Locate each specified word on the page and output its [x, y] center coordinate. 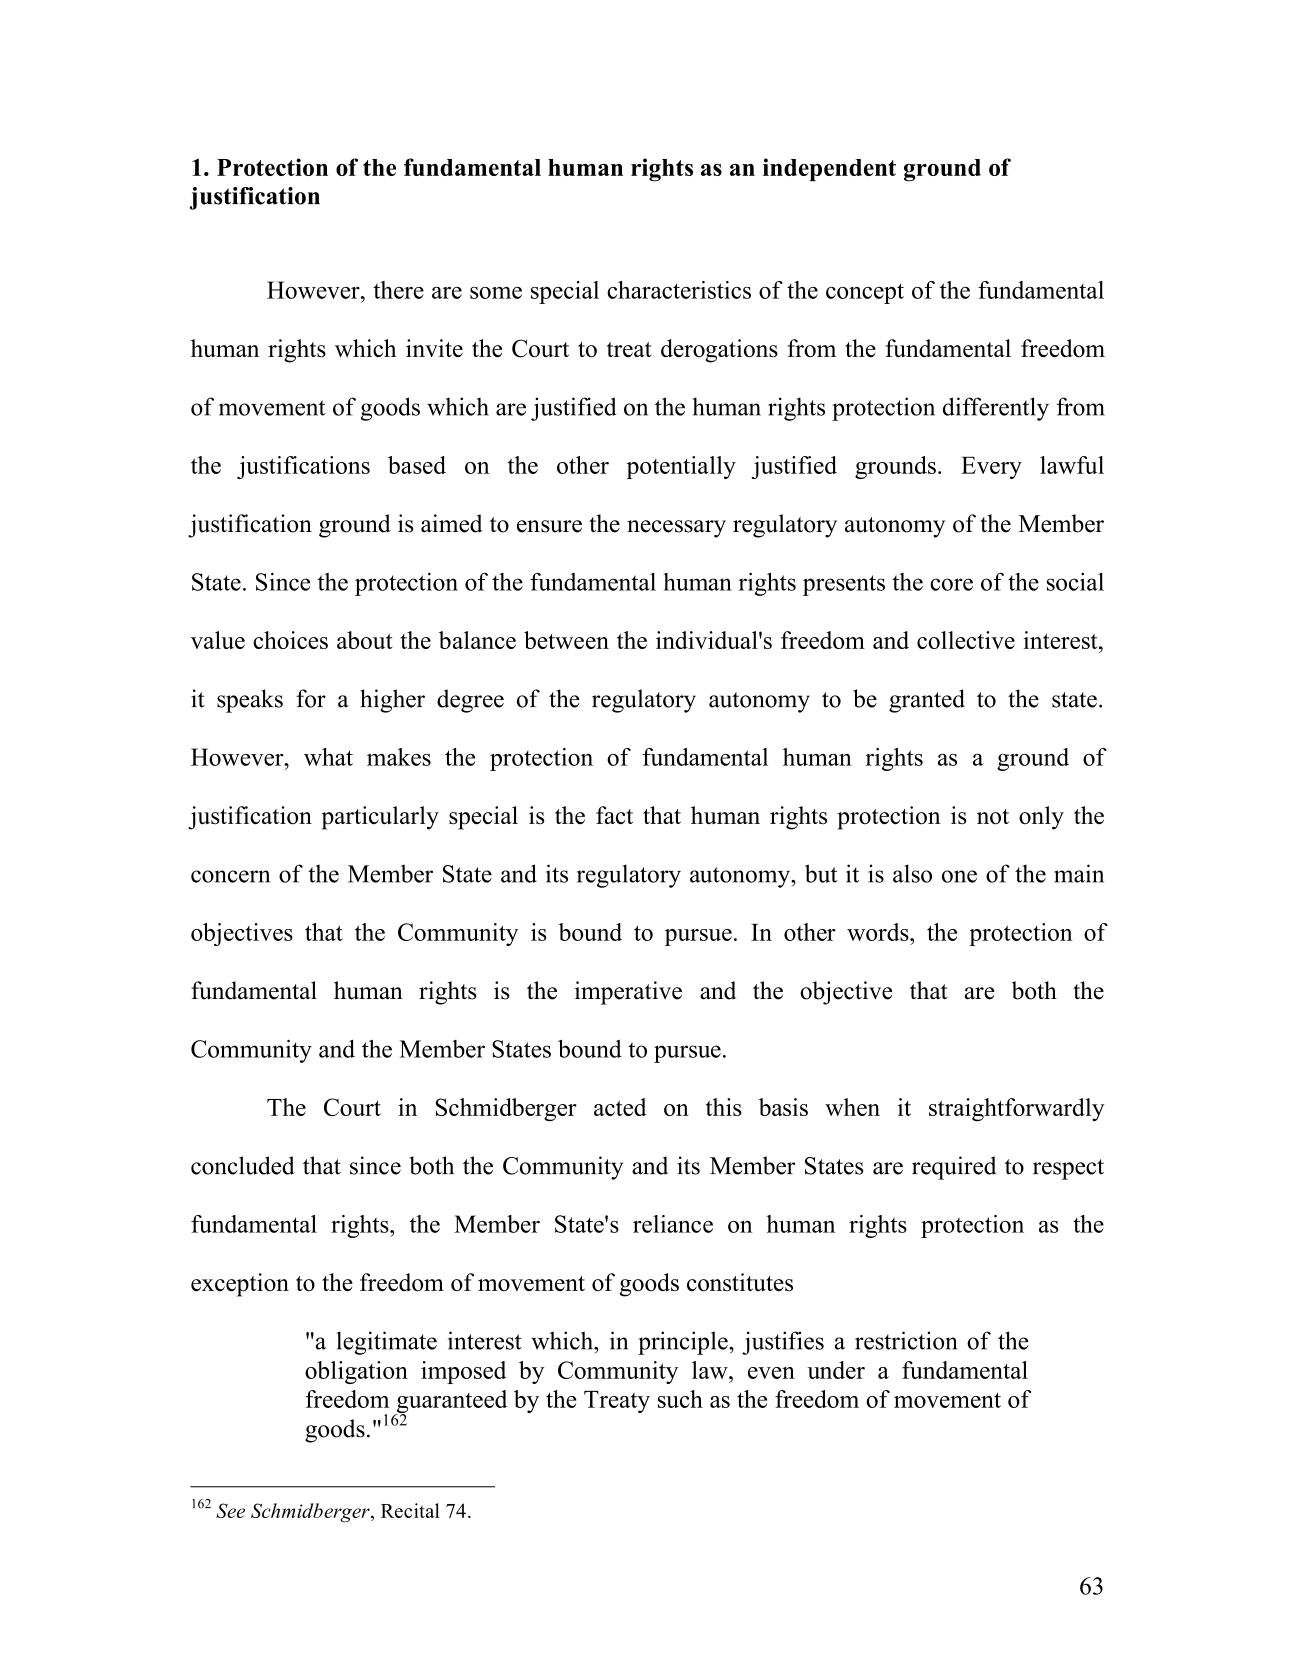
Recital [410, 1510]
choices [290, 640]
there [398, 290]
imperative [628, 993]
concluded [242, 1165]
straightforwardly [1017, 1110]
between [566, 640]
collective [966, 640]
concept [865, 293]
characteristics [679, 290]
